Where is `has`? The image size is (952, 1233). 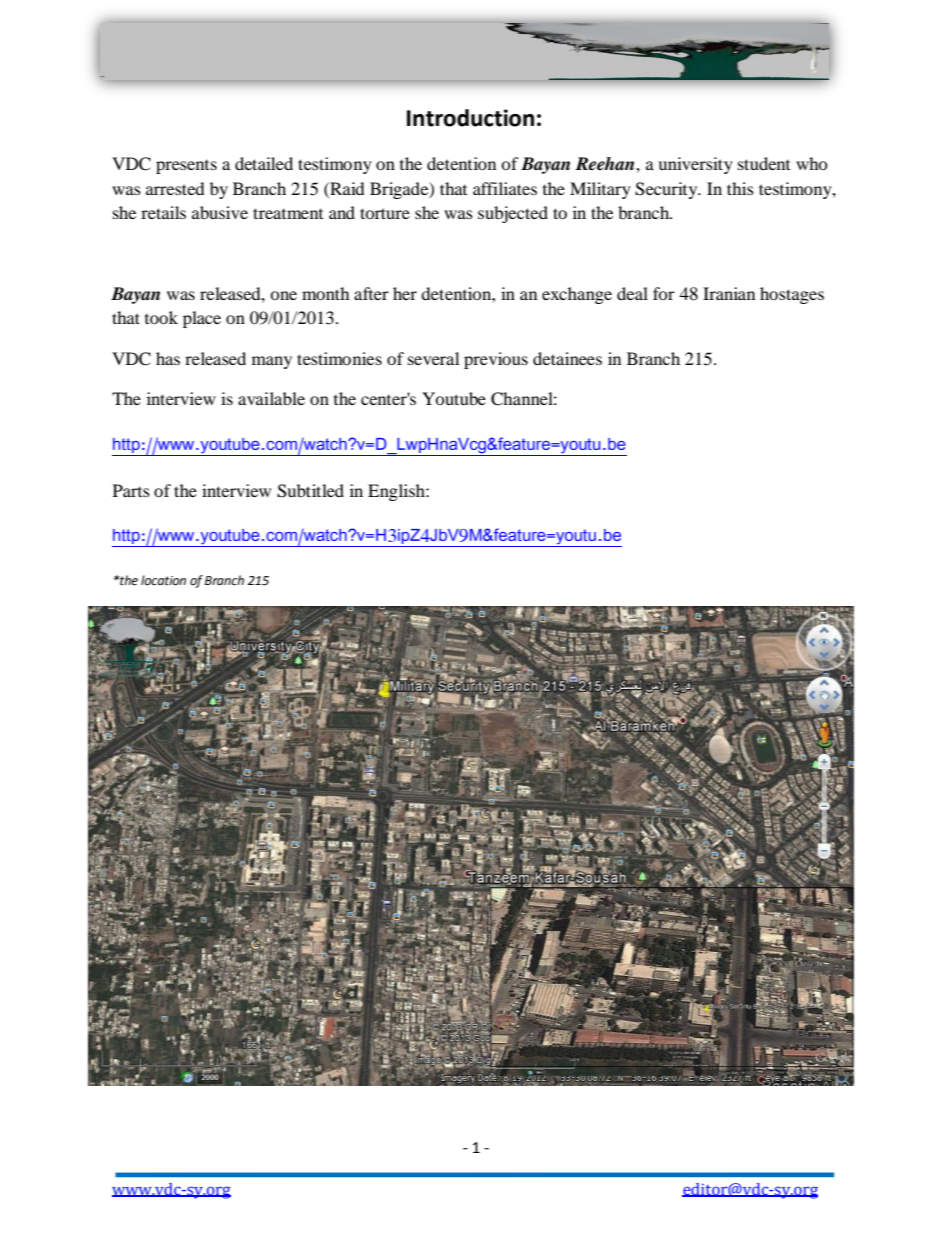
has is located at coordinates (168, 358).
